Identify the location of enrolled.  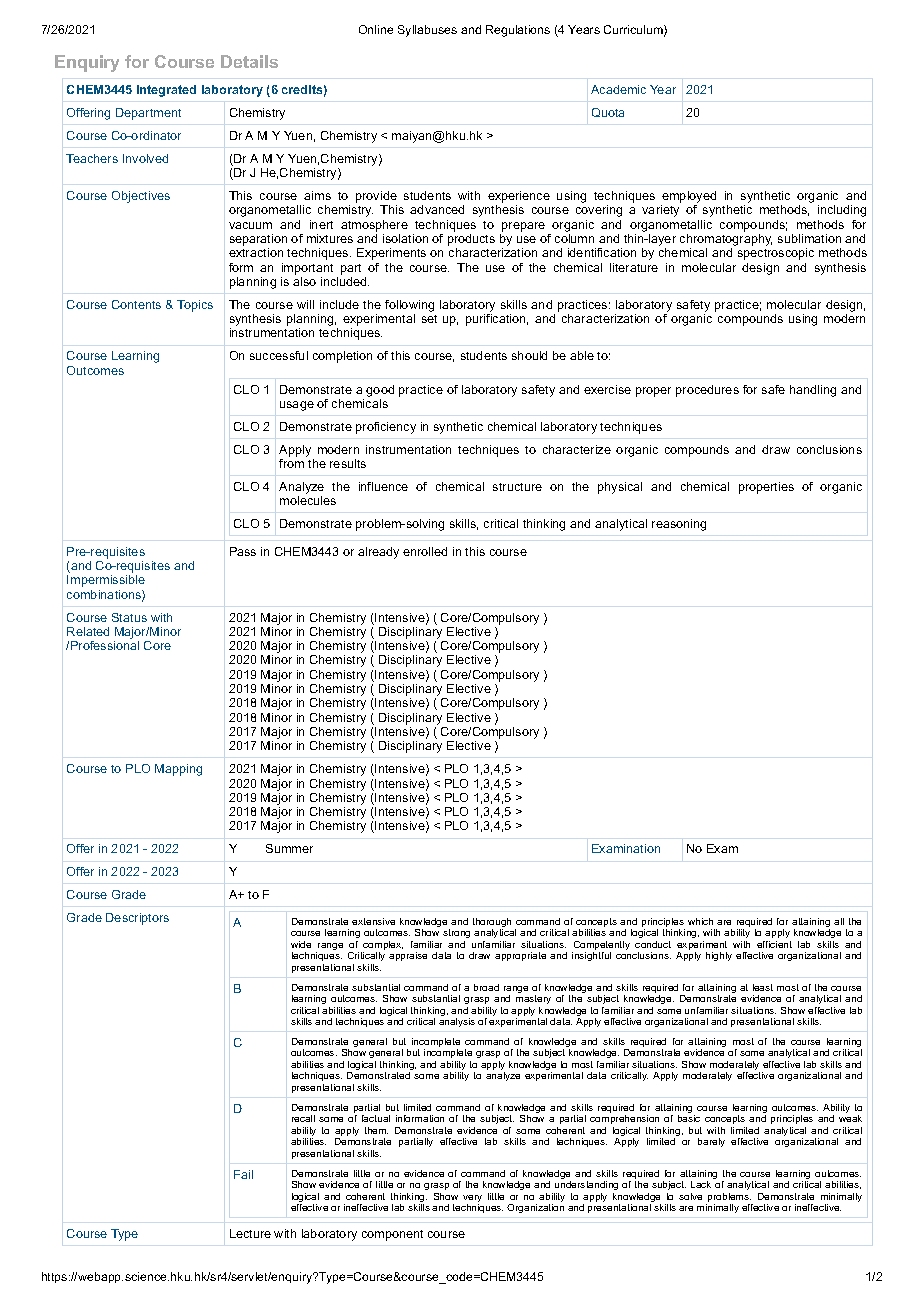
(425, 551).
